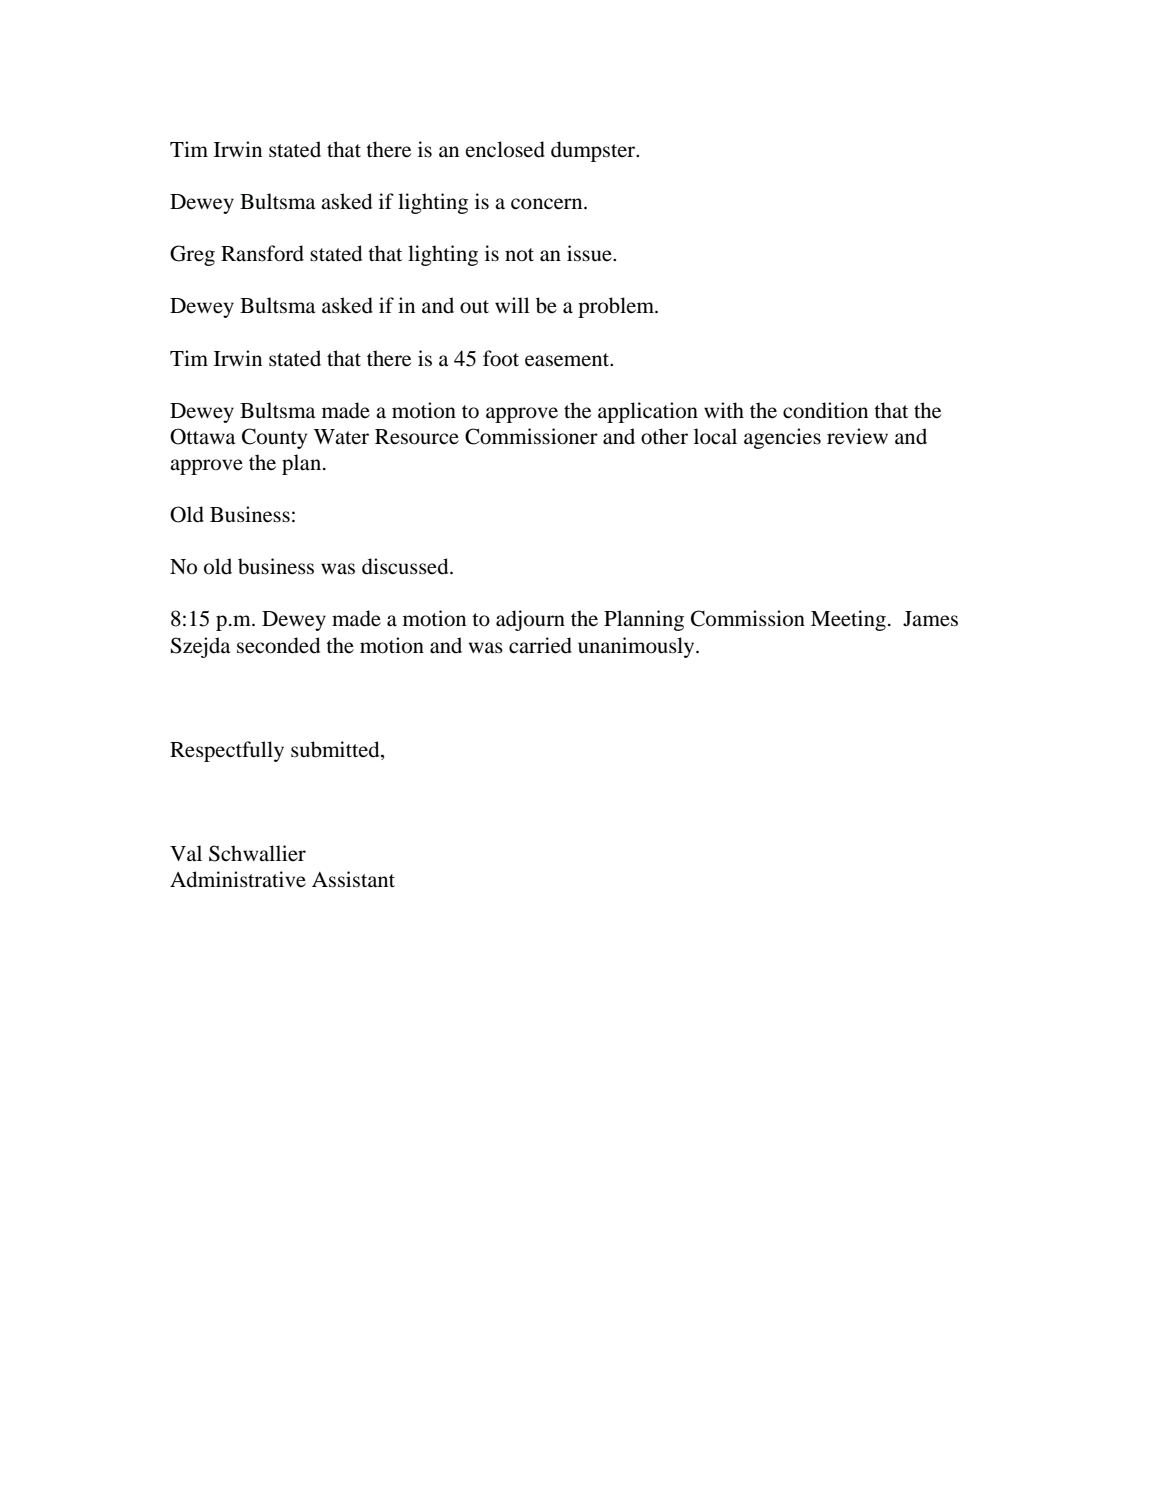 The width and height of the screenshot is (1157, 1497). Describe the element at coordinates (857, 436) in the screenshot. I see `review` at that location.
